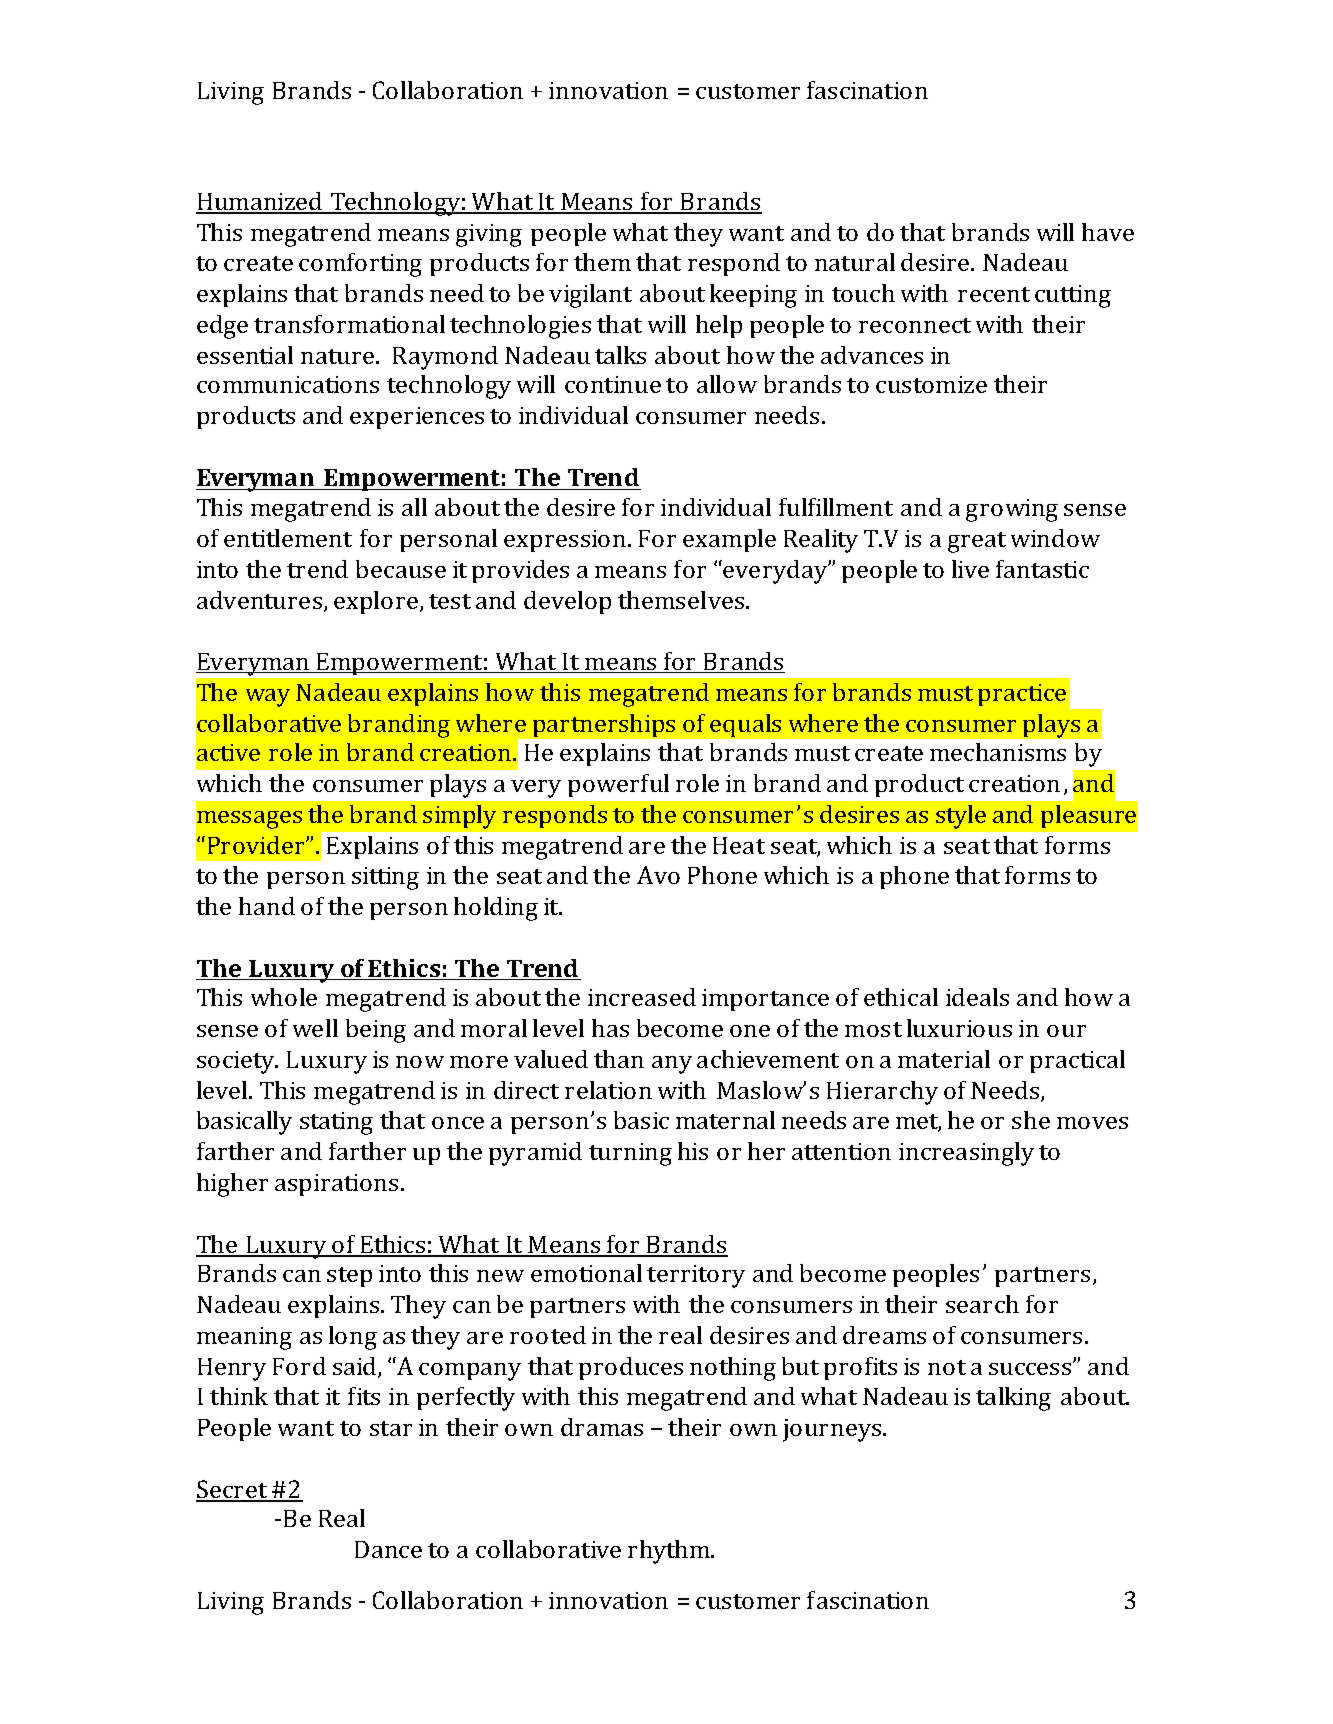 The image size is (1333, 1724). I want to click on rhythm, so click(670, 1552).
